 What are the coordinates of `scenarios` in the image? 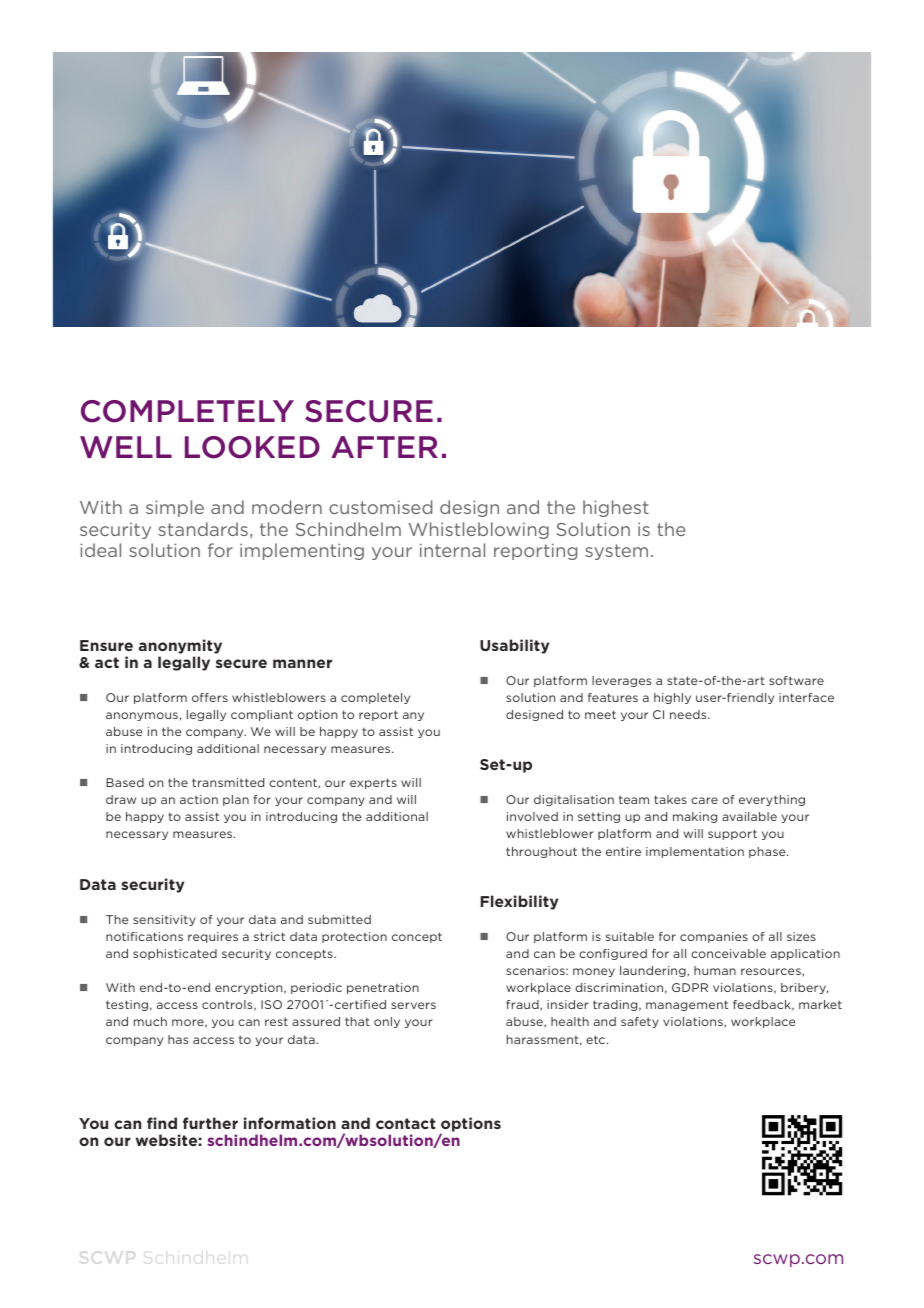 It's located at (536, 970).
